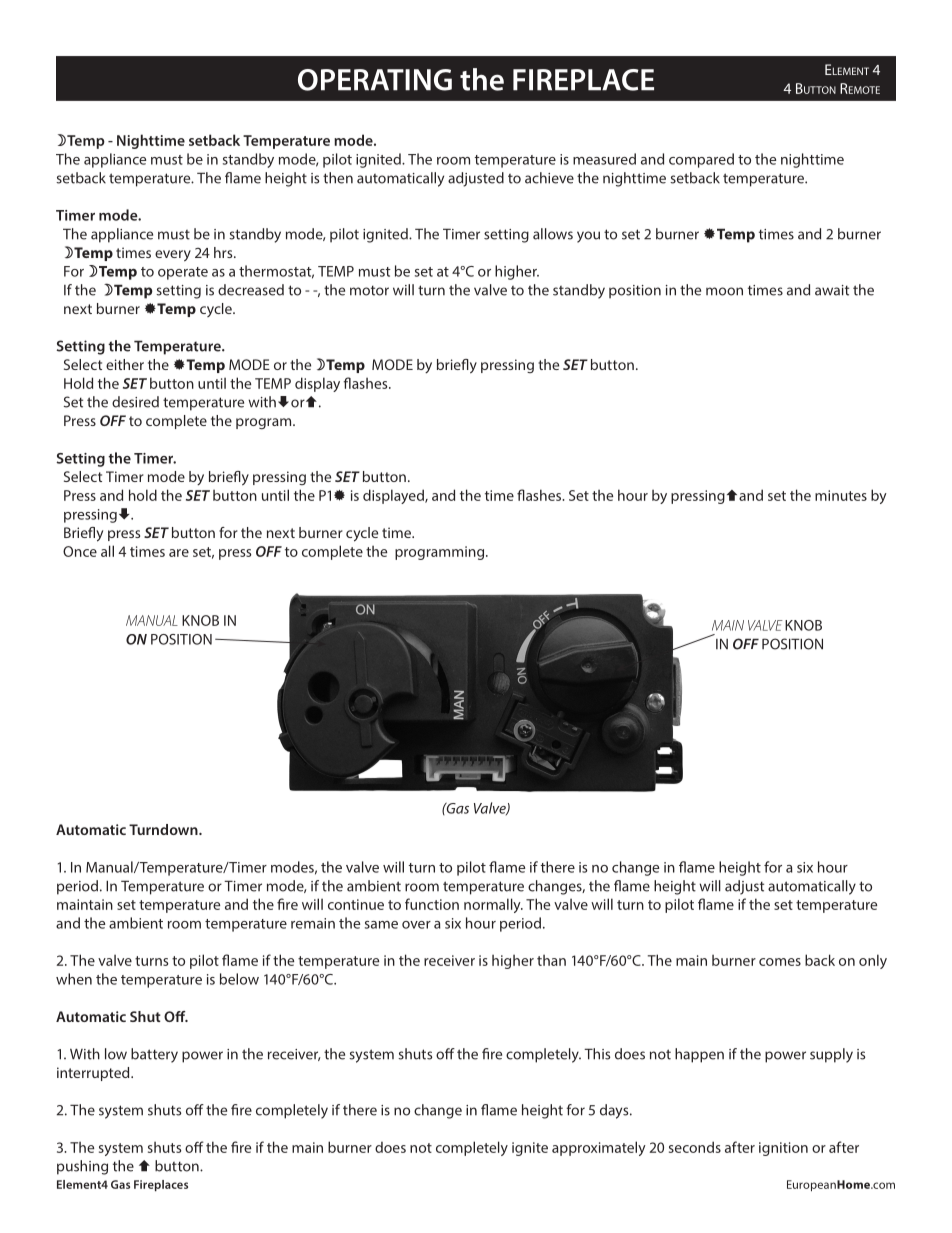  Describe the element at coordinates (599, 1148) in the page. I see `approximately` at that location.
